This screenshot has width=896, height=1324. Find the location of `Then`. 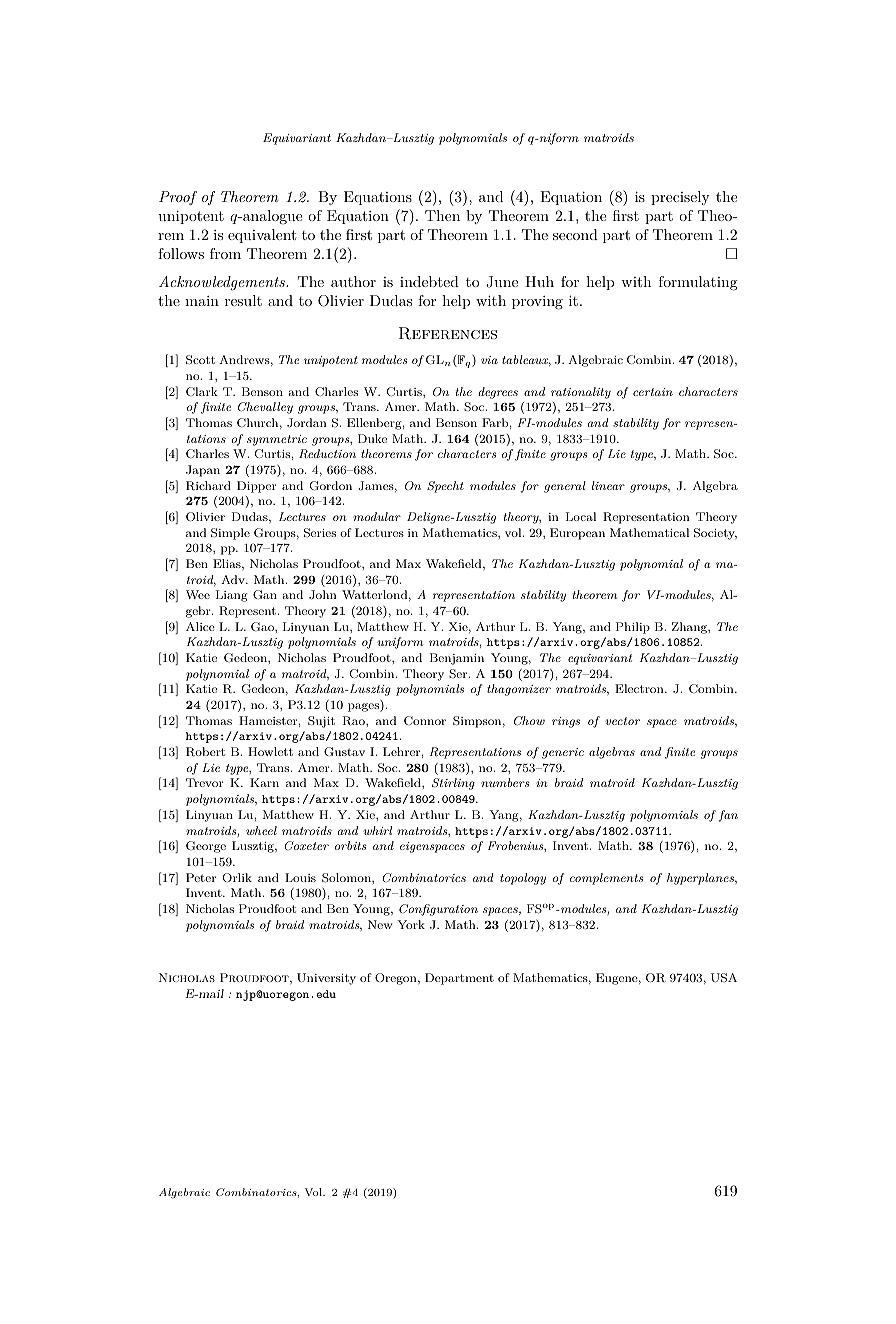

Then is located at coordinates (442, 215).
